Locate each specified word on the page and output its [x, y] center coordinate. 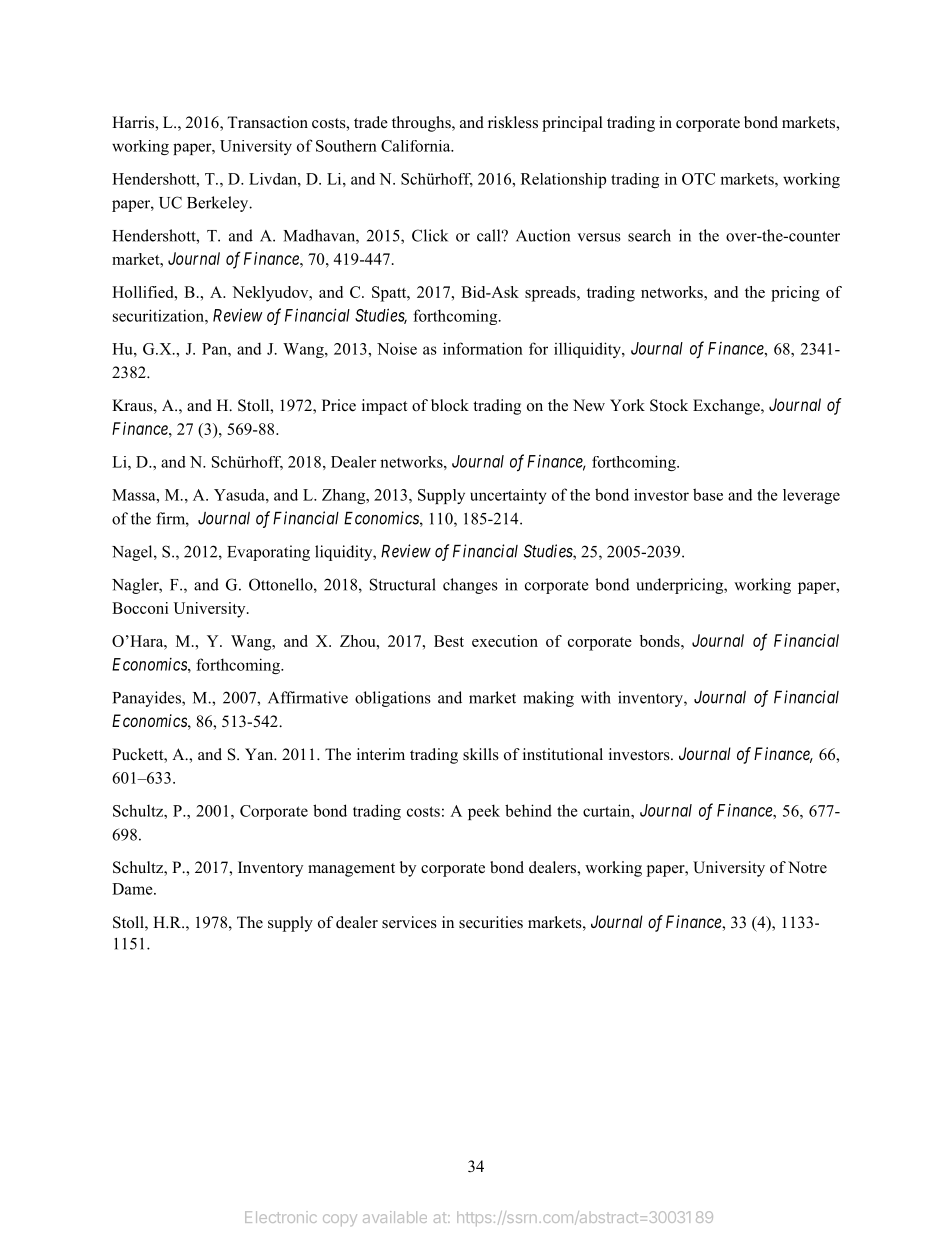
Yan [260, 754]
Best [449, 641]
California [417, 146]
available [395, 1217]
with [596, 697]
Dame [133, 889]
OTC [698, 179]
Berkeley [219, 204]
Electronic [281, 1217]
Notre [807, 867]
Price [339, 405]
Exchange [727, 407]
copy [340, 1220]
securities [491, 922]
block [450, 405]
